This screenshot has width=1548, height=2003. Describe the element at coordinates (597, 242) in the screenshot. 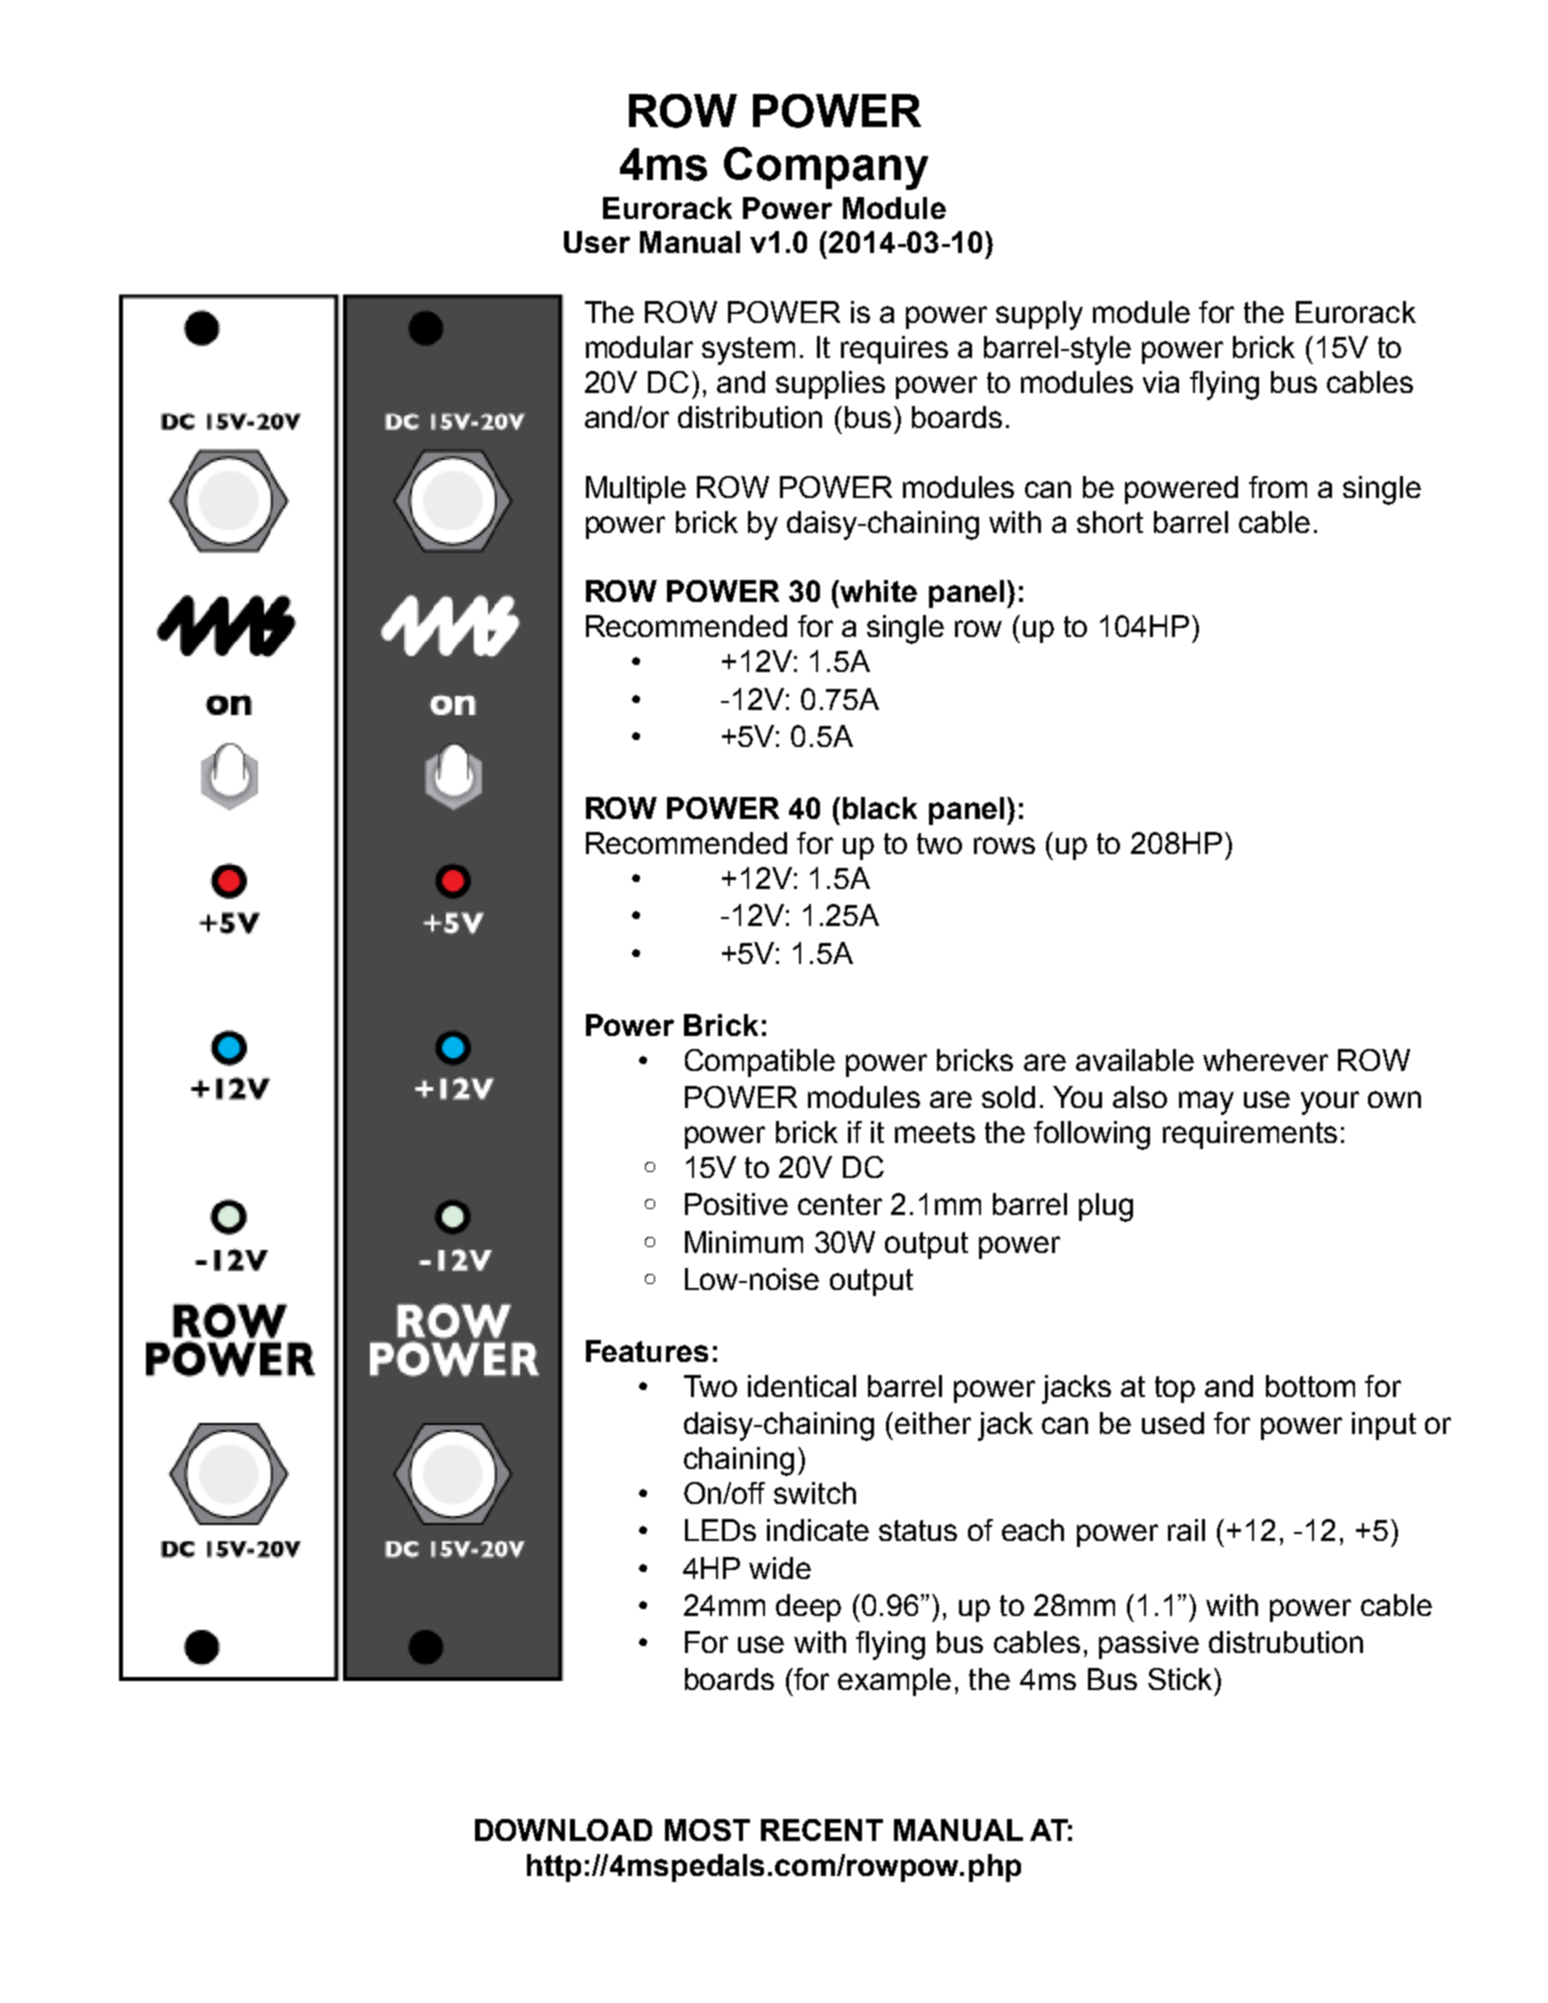

I see `User` at that location.
